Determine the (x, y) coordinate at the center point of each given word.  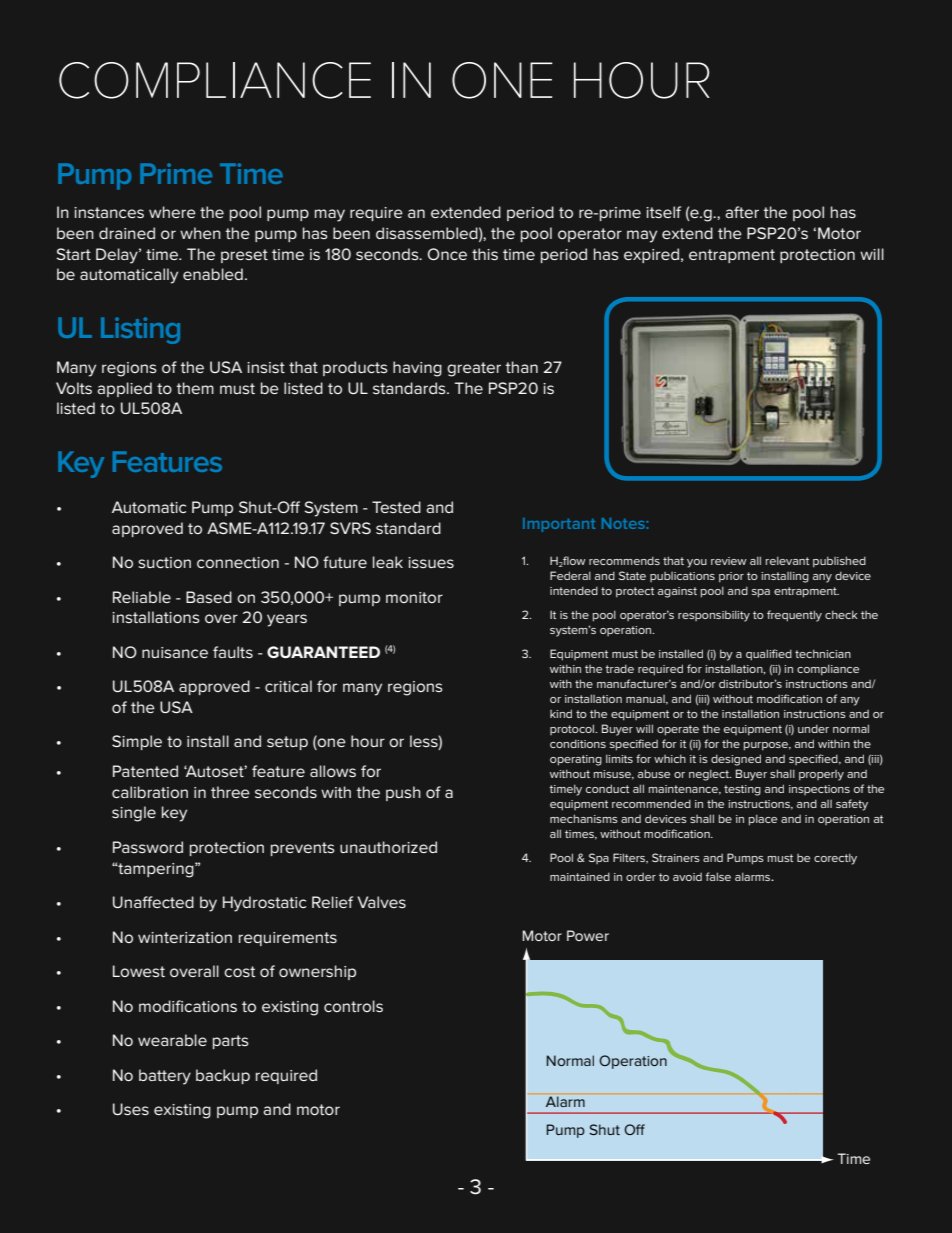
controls (353, 1006)
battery (165, 1077)
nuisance (175, 652)
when (200, 233)
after (742, 212)
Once (447, 254)
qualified (769, 655)
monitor (414, 597)
